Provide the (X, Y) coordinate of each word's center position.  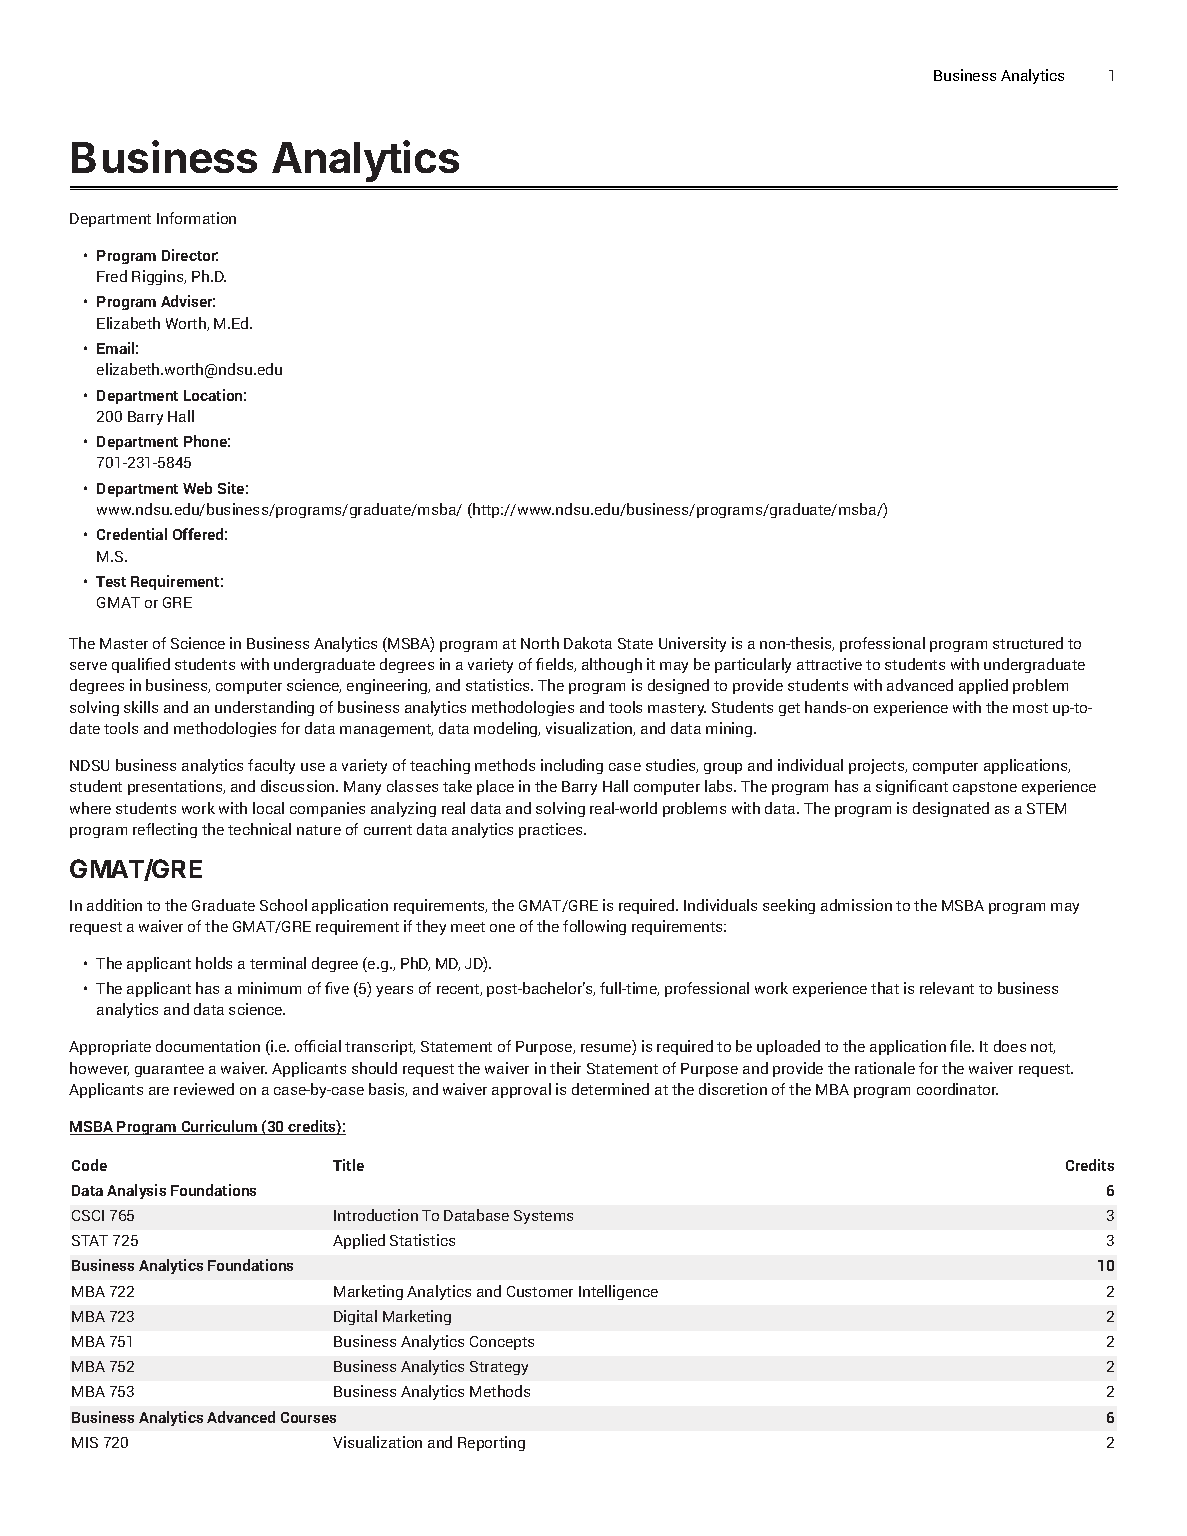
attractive (829, 664)
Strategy (499, 1368)
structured (1028, 643)
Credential (132, 534)
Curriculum (219, 1127)
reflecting (165, 830)
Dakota (588, 643)
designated (951, 809)
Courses (308, 1417)
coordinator (957, 1089)
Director (190, 255)
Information (196, 218)
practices (552, 830)
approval (521, 1090)
